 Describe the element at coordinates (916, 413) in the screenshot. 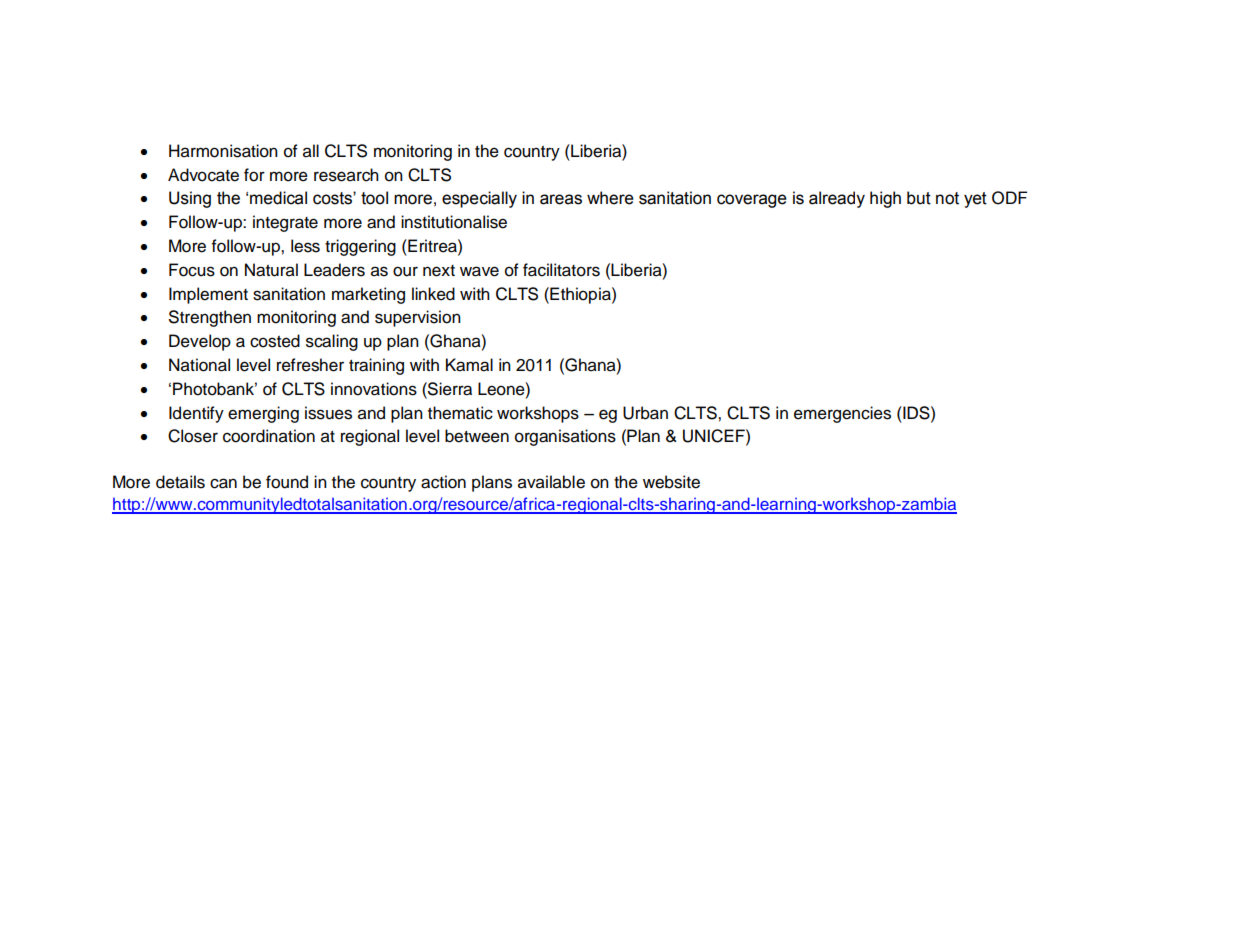

I see `IDS` at that location.
